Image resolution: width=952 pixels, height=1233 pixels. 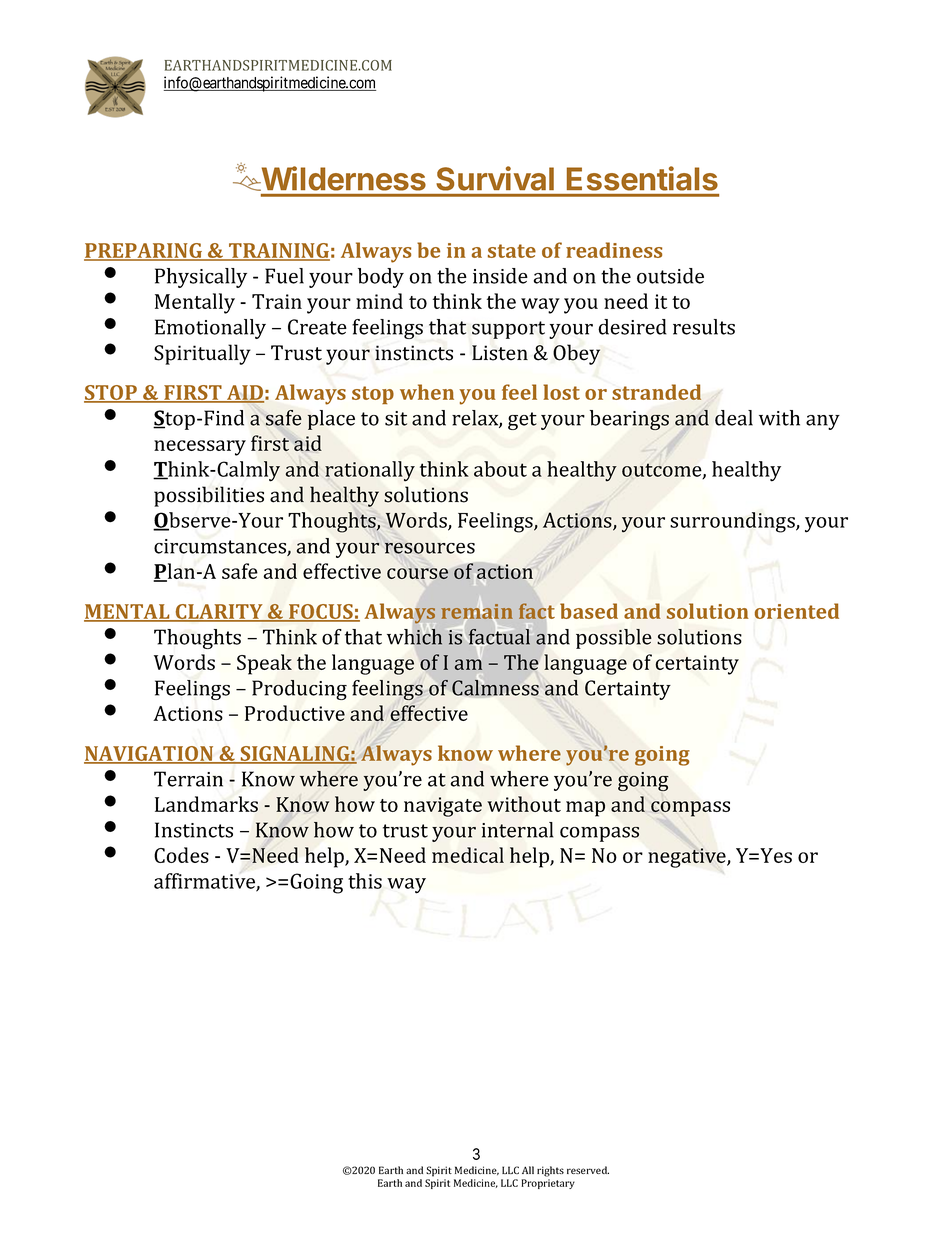 What do you see at coordinates (468, 855) in the page?
I see `medical` at bounding box center [468, 855].
